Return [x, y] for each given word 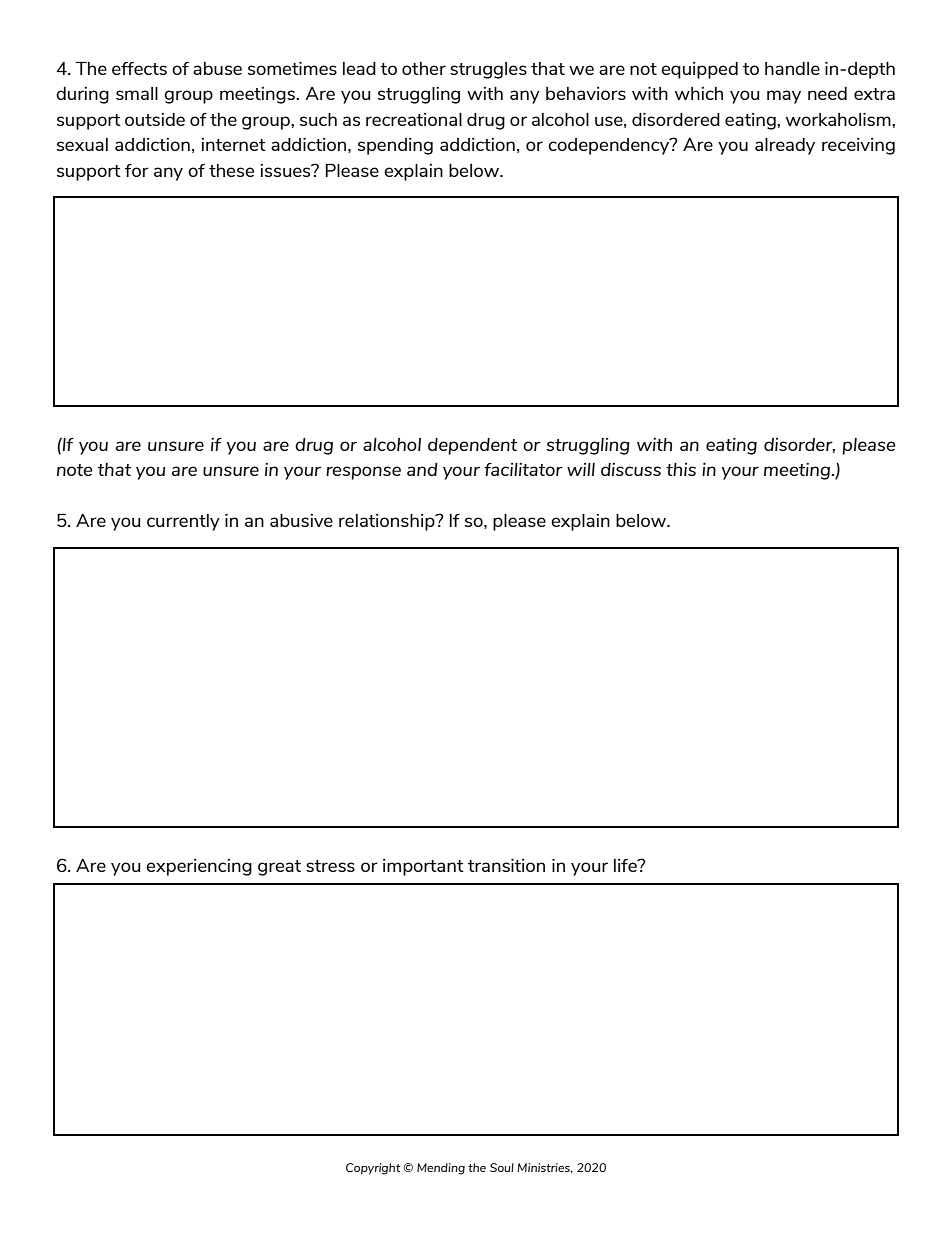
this [681, 469]
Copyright [373, 1169]
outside [155, 119]
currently [183, 522]
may [784, 97]
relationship [388, 522]
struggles [488, 70]
